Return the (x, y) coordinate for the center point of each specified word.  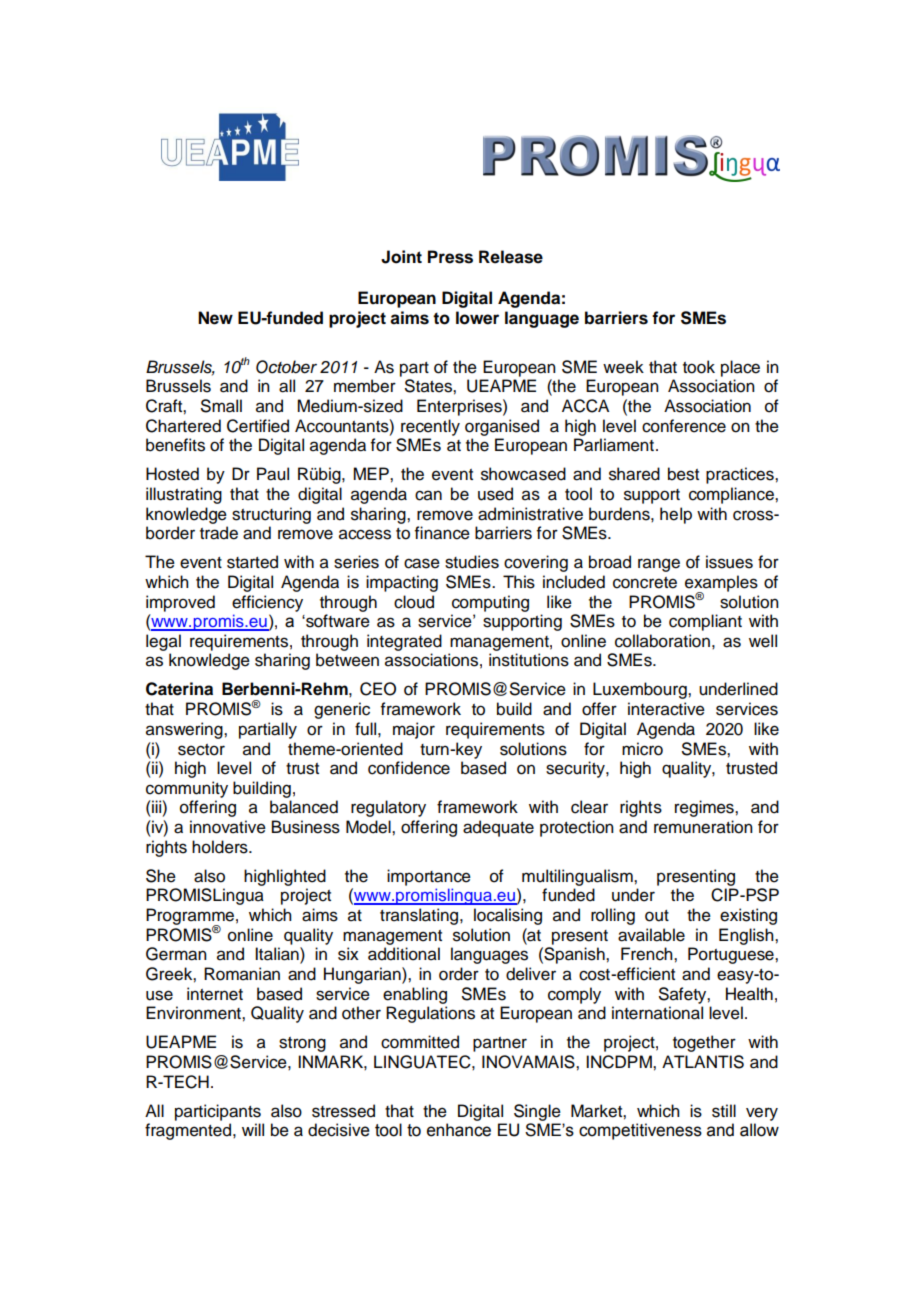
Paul (273, 474)
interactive (666, 709)
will (253, 1129)
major (414, 730)
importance (429, 877)
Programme (190, 917)
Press (450, 257)
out (657, 916)
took (699, 367)
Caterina (179, 689)
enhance (459, 1130)
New (215, 318)
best (683, 474)
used (495, 494)
